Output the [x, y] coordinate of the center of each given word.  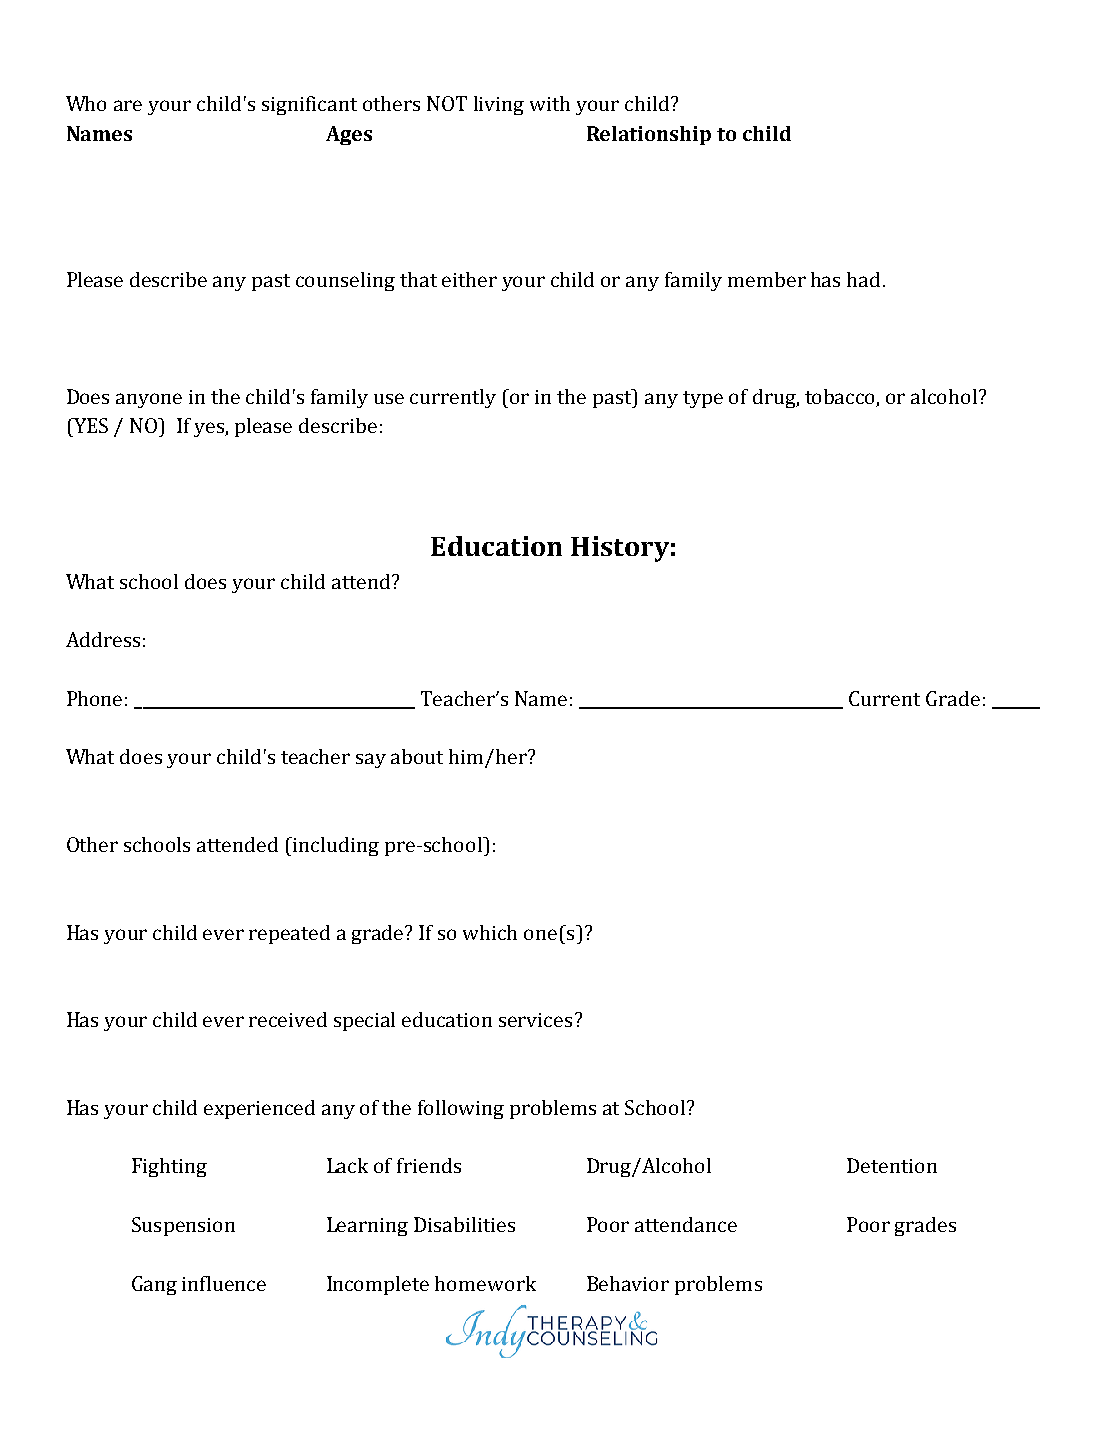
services [535, 1020]
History [620, 549]
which [490, 932]
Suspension [183, 1226]
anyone [149, 400]
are [128, 105]
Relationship [649, 135]
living [499, 105]
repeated [289, 934]
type [703, 399]
